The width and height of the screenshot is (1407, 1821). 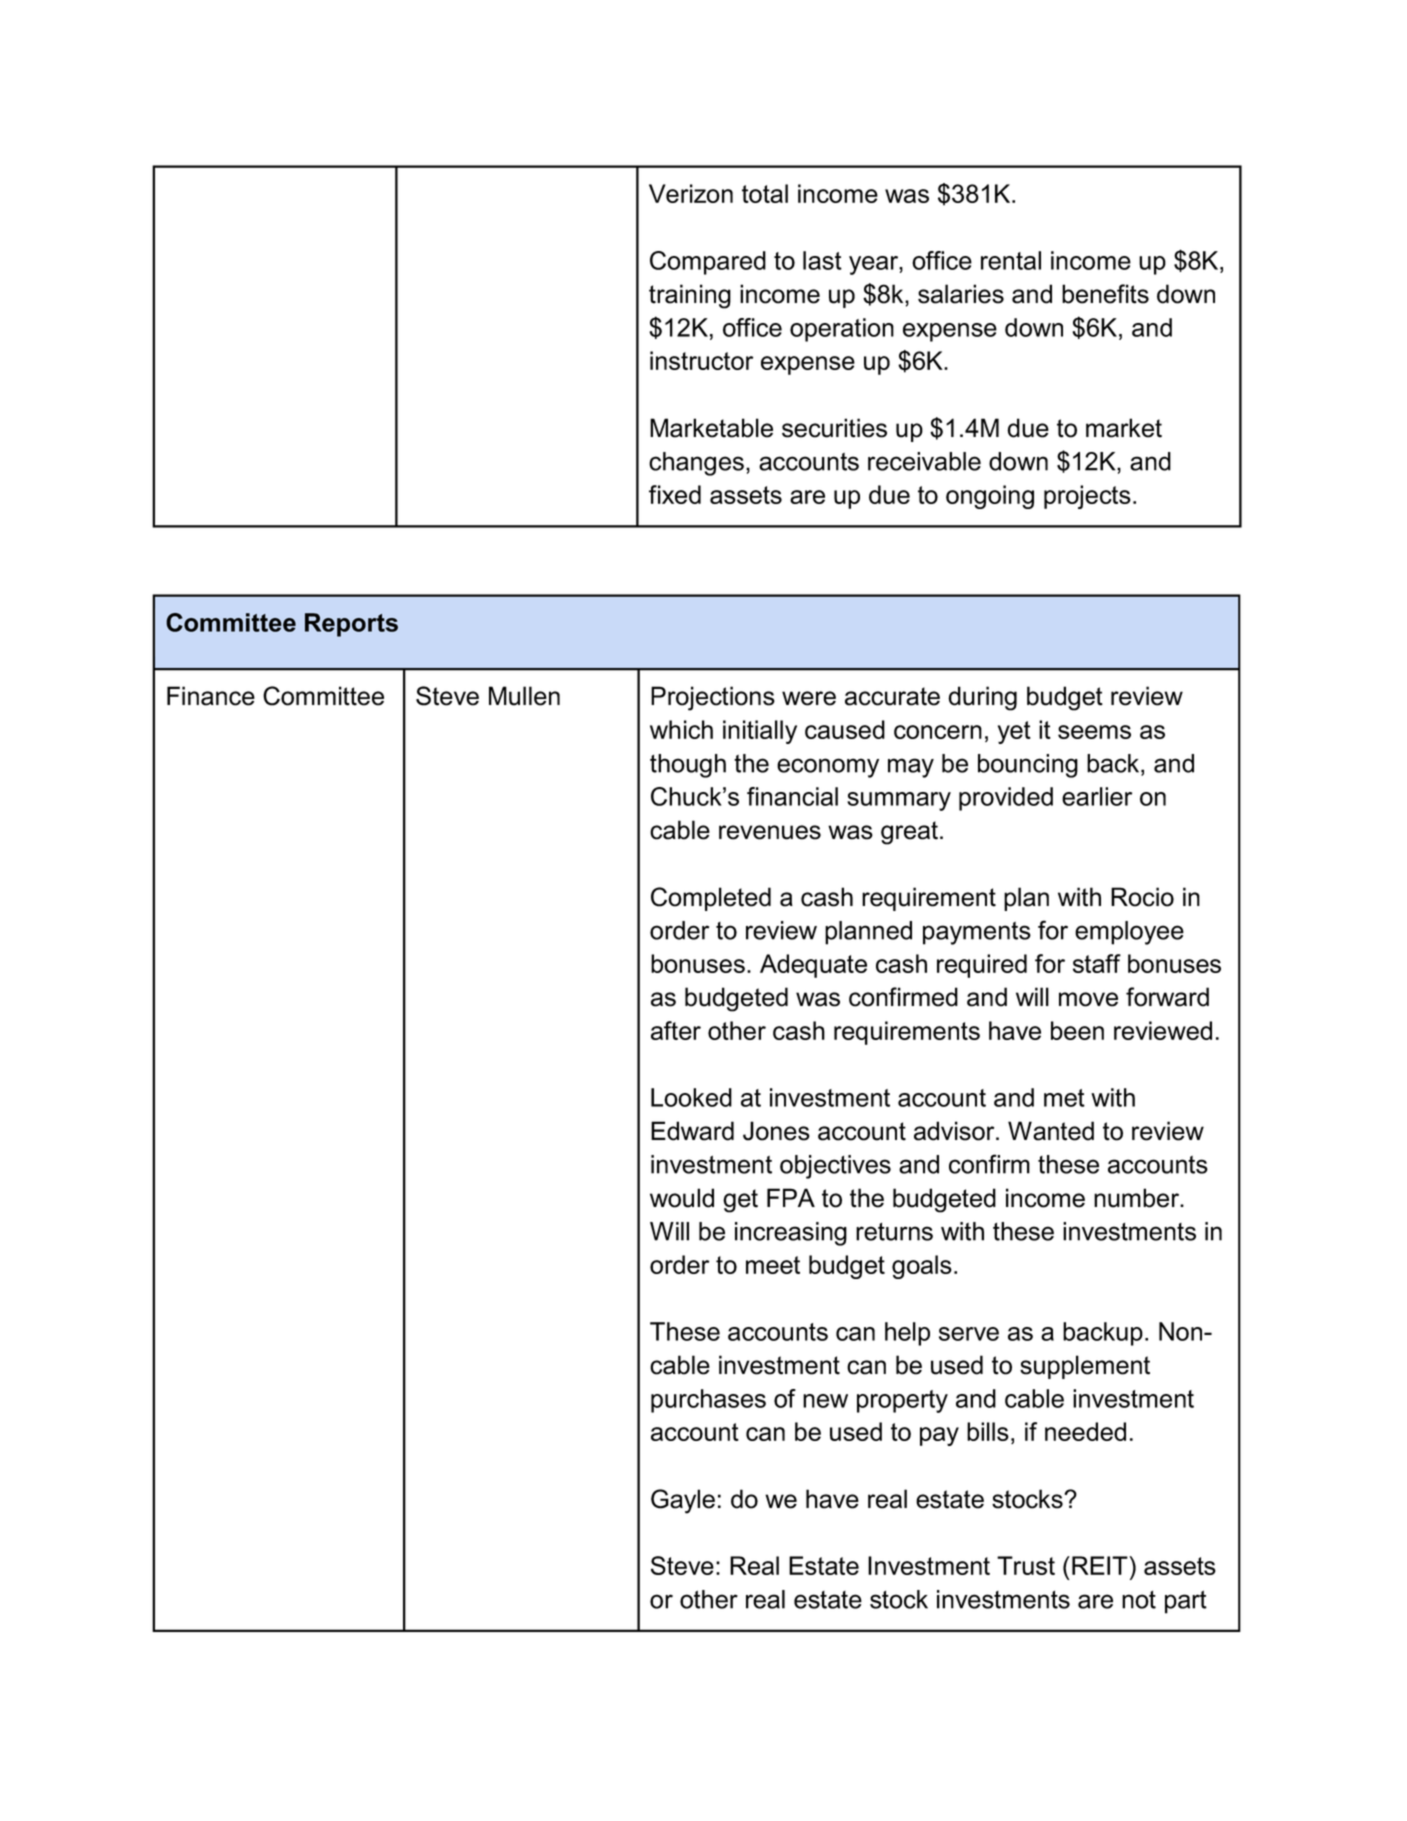 What do you see at coordinates (1101, 1565) in the screenshot?
I see `REIT` at bounding box center [1101, 1565].
